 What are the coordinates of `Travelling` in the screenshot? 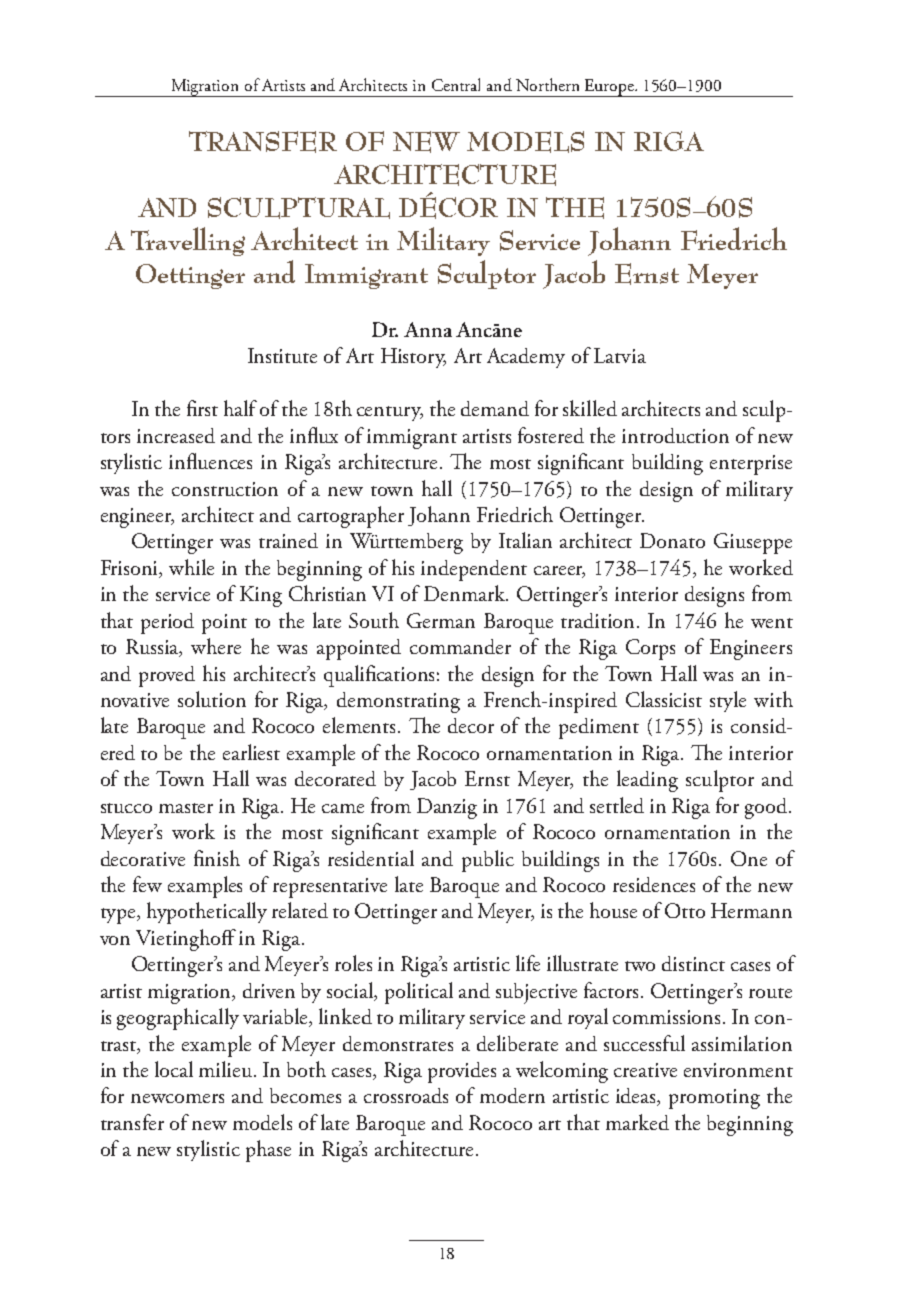 It's located at (188, 241).
